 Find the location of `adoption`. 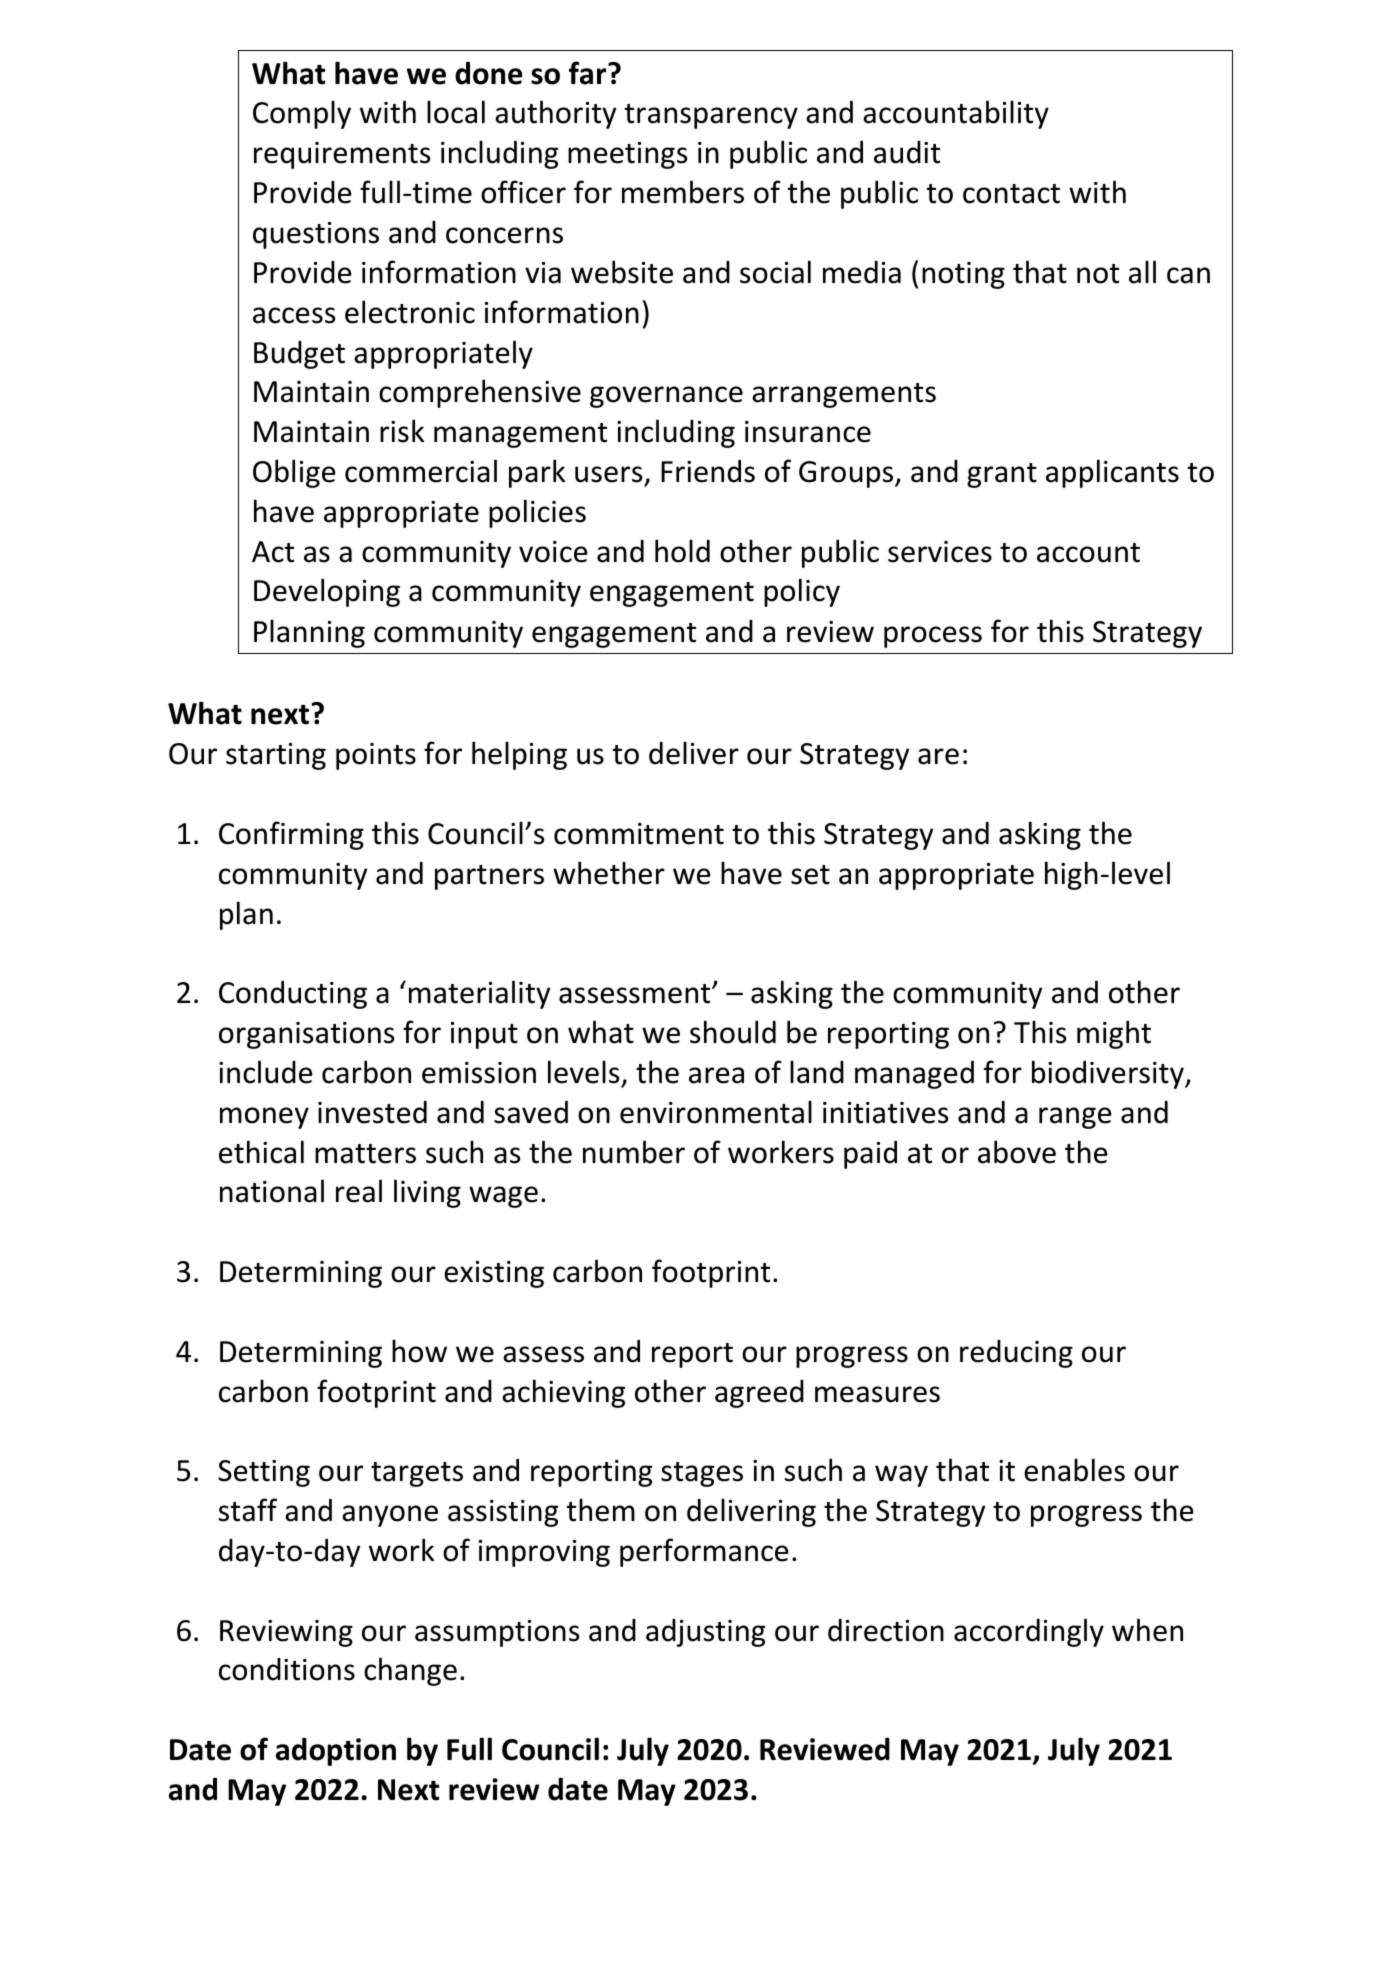

adoption is located at coordinates (336, 1752).
